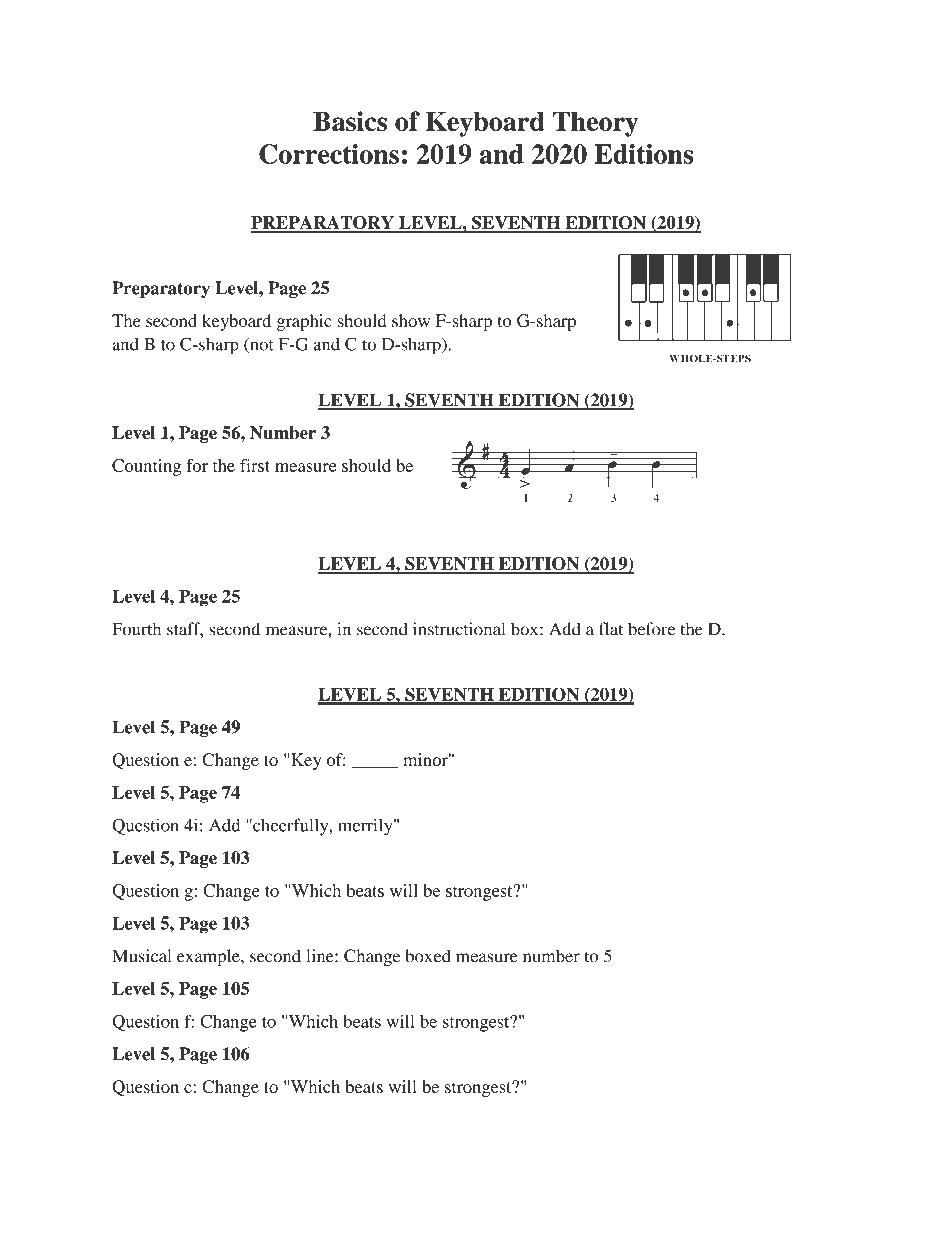 The image size is (952, 1233). What do you see at coordinates (329, 154) in the screenshot?
I see `Corrections` at bounding box center [329, 154].
